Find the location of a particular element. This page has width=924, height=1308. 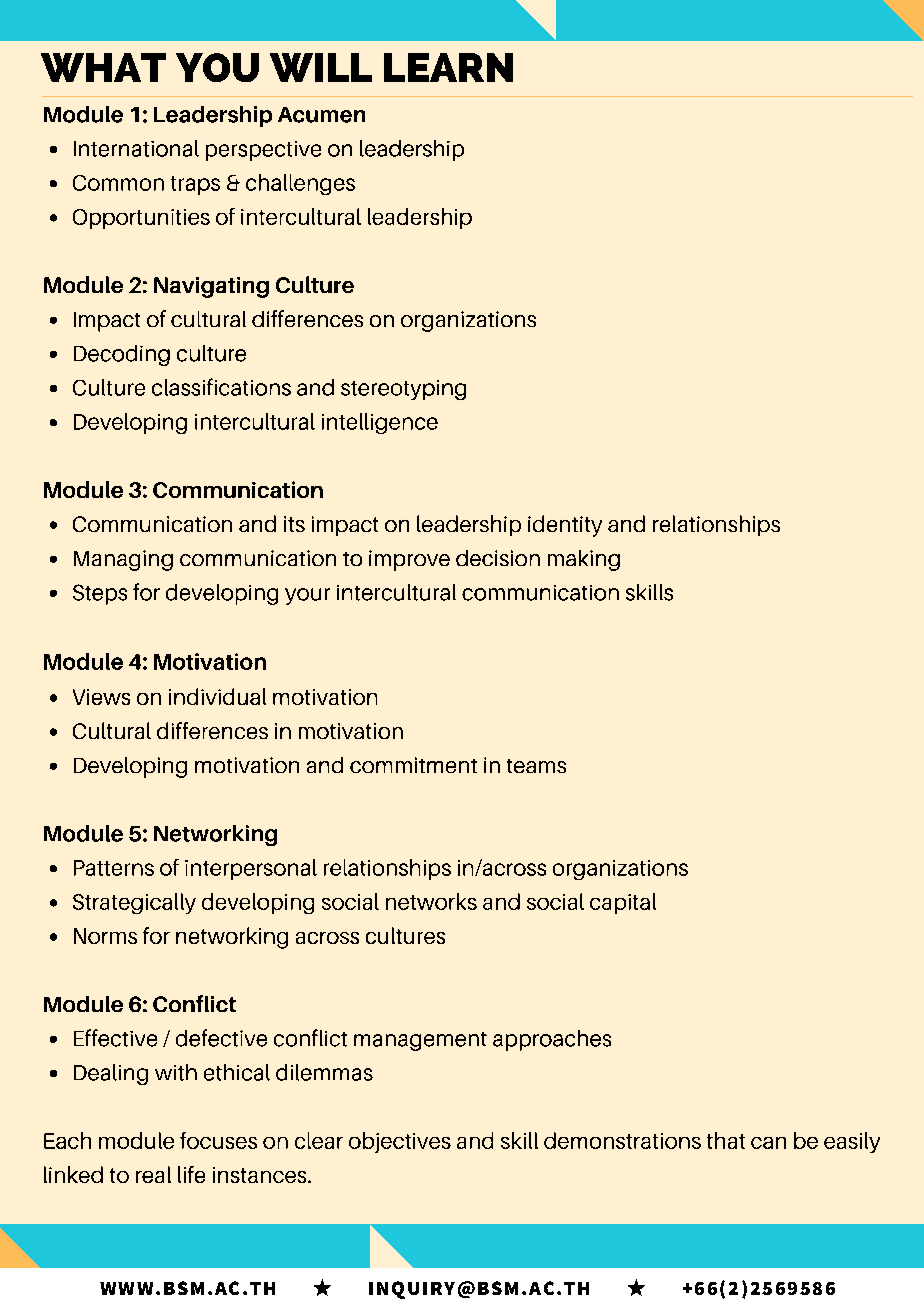

Acumen is located at coordinates (321, 115).
